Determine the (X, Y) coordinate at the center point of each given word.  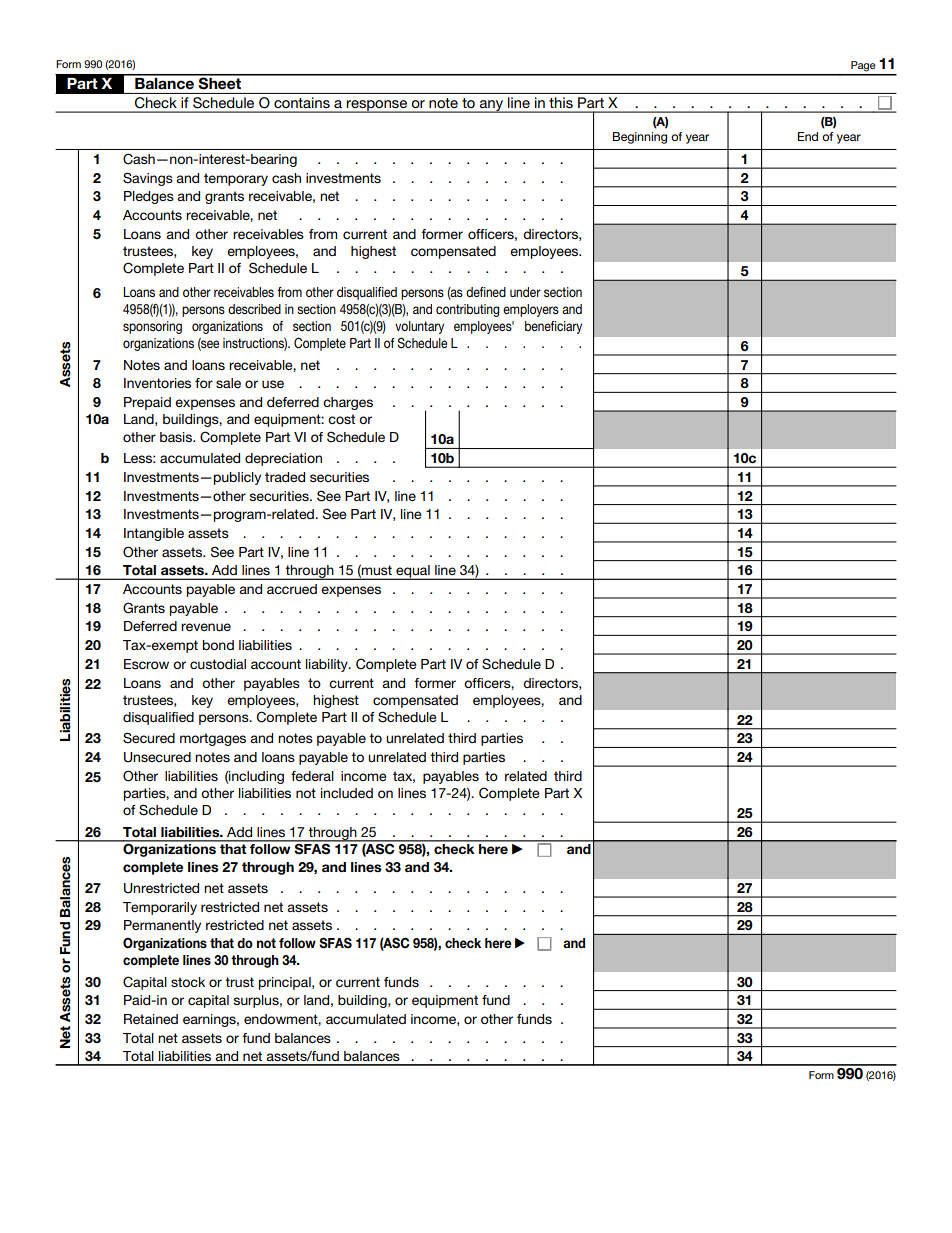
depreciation (283, 459)
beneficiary (553, 327)
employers (531, 310)
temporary (236, 179)
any (491, 106)
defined (486, 292)
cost (341, 419)
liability (328, 665)
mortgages (213, 739)
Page (863, 66)
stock (188, 982)
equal (413, 572)
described (254, 309)
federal (312, 776)
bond (218, 645)
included (347, 793)
